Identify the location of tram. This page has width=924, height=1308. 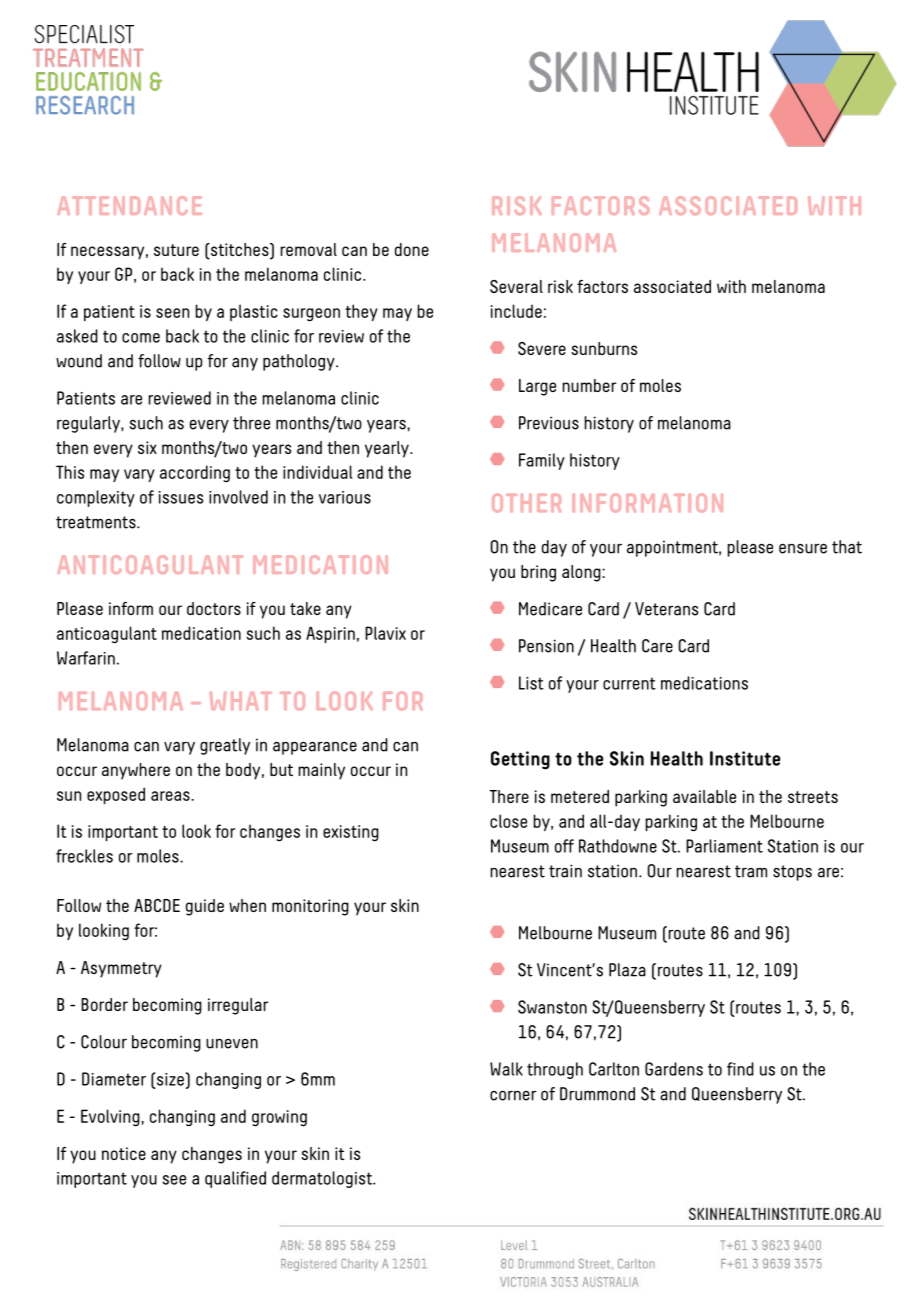
(751, 871).
